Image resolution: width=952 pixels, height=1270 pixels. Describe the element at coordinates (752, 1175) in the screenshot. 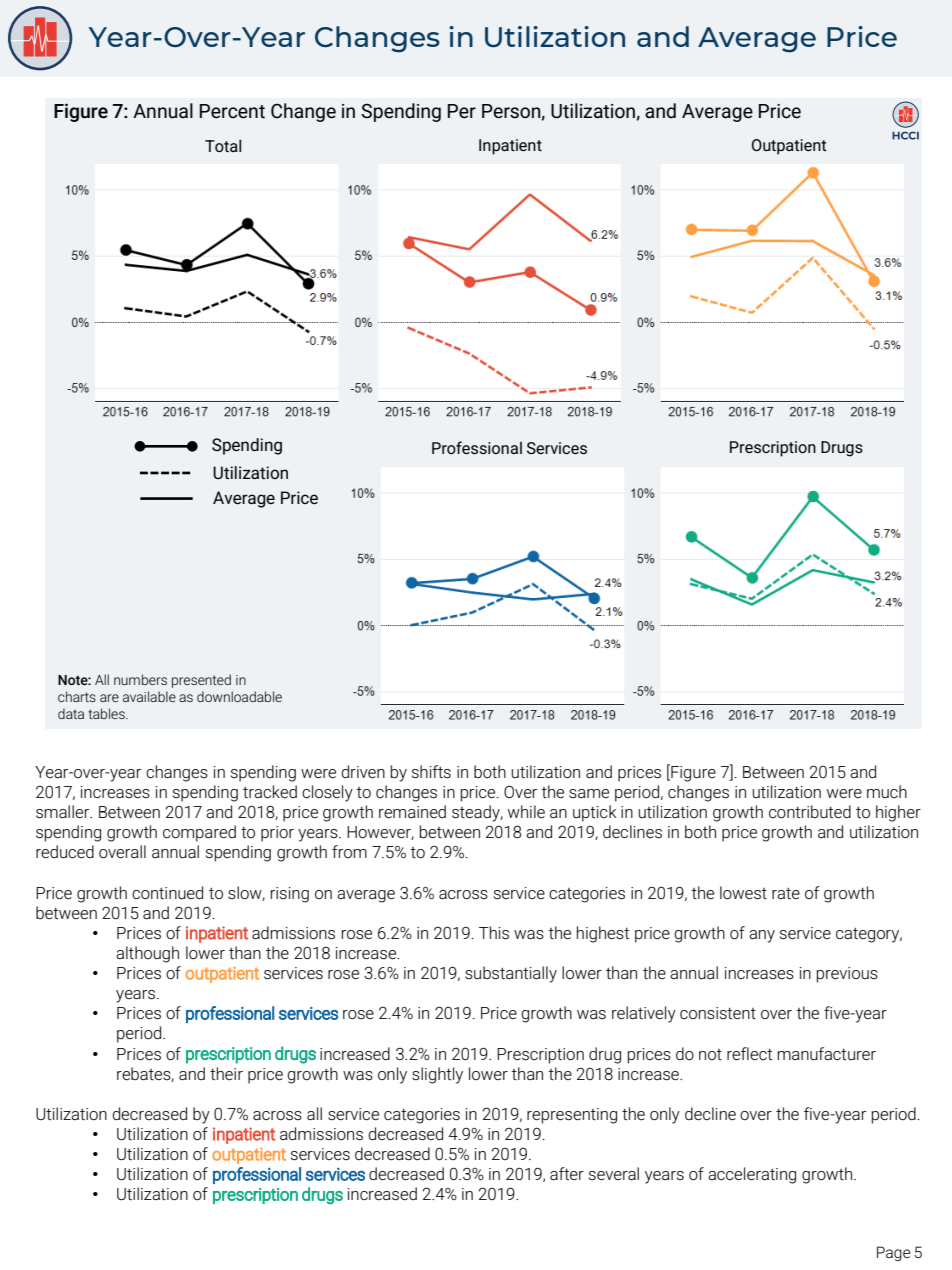

I see `accelerating` at that location.
